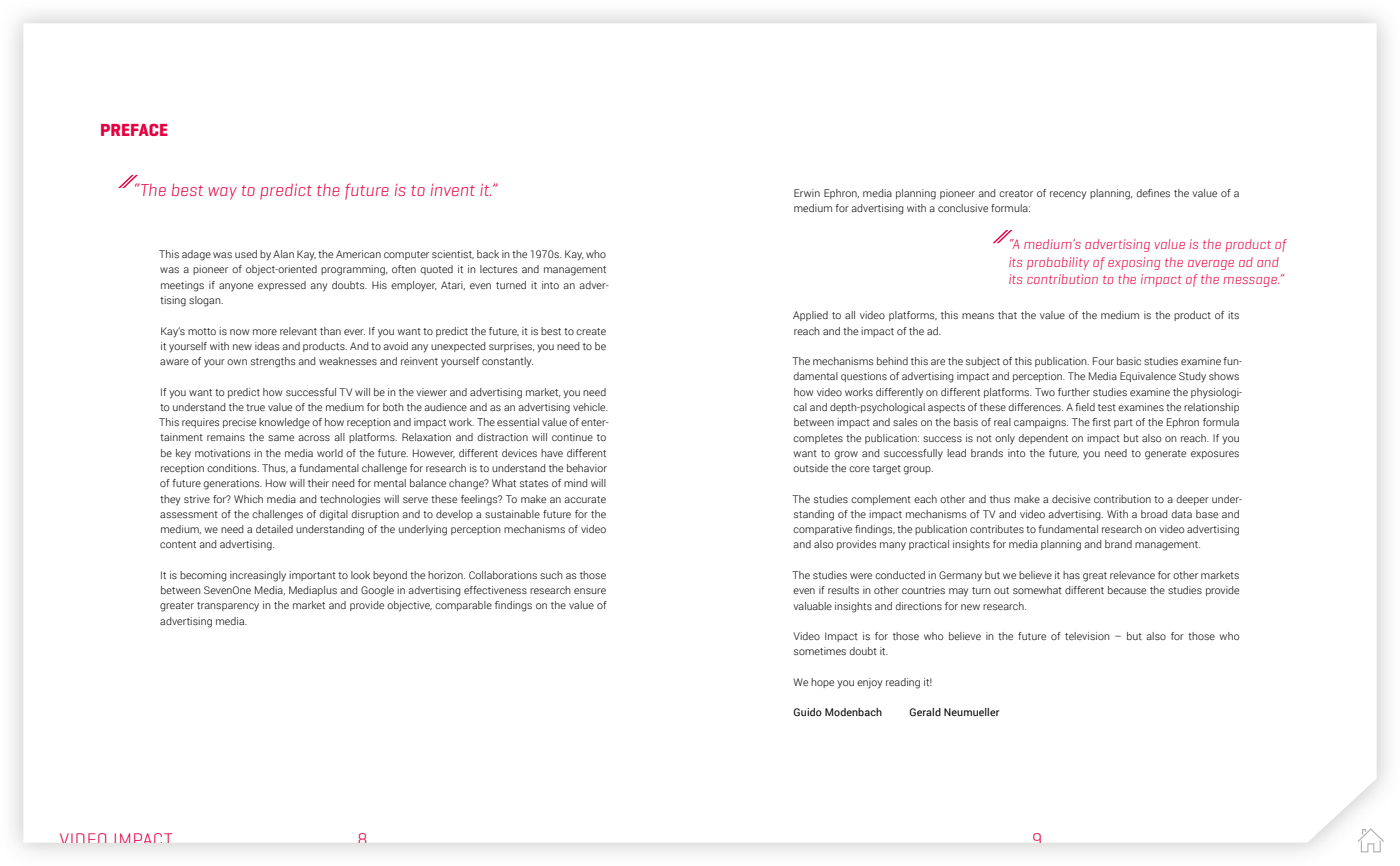 The image size is (1400, 866). Describe the element at coordinates (1154, 514) in the document. I see `broad` at that location.
